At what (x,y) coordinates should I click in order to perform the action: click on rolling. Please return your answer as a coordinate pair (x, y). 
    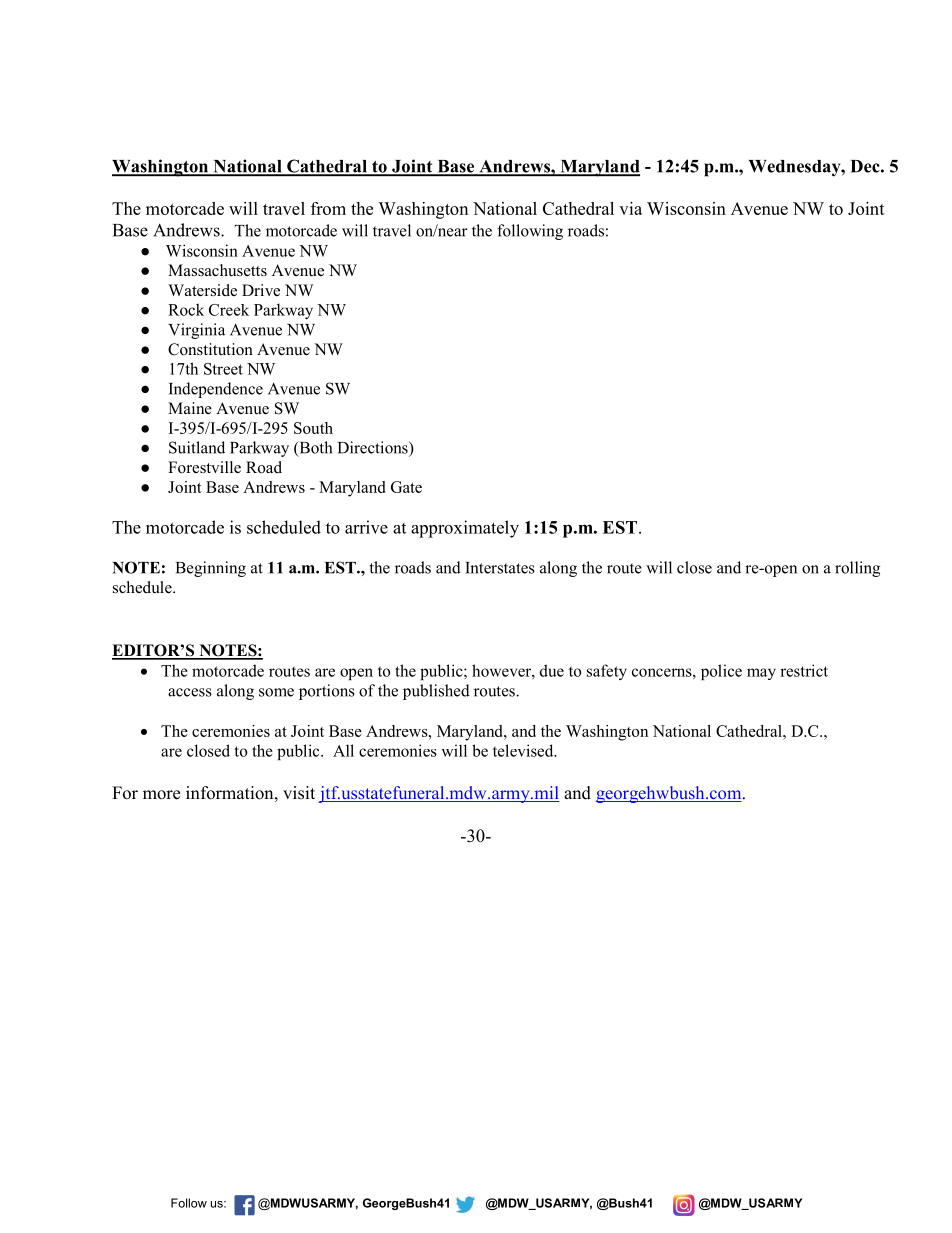
    Looking at the image, I should click on (857, 569).
